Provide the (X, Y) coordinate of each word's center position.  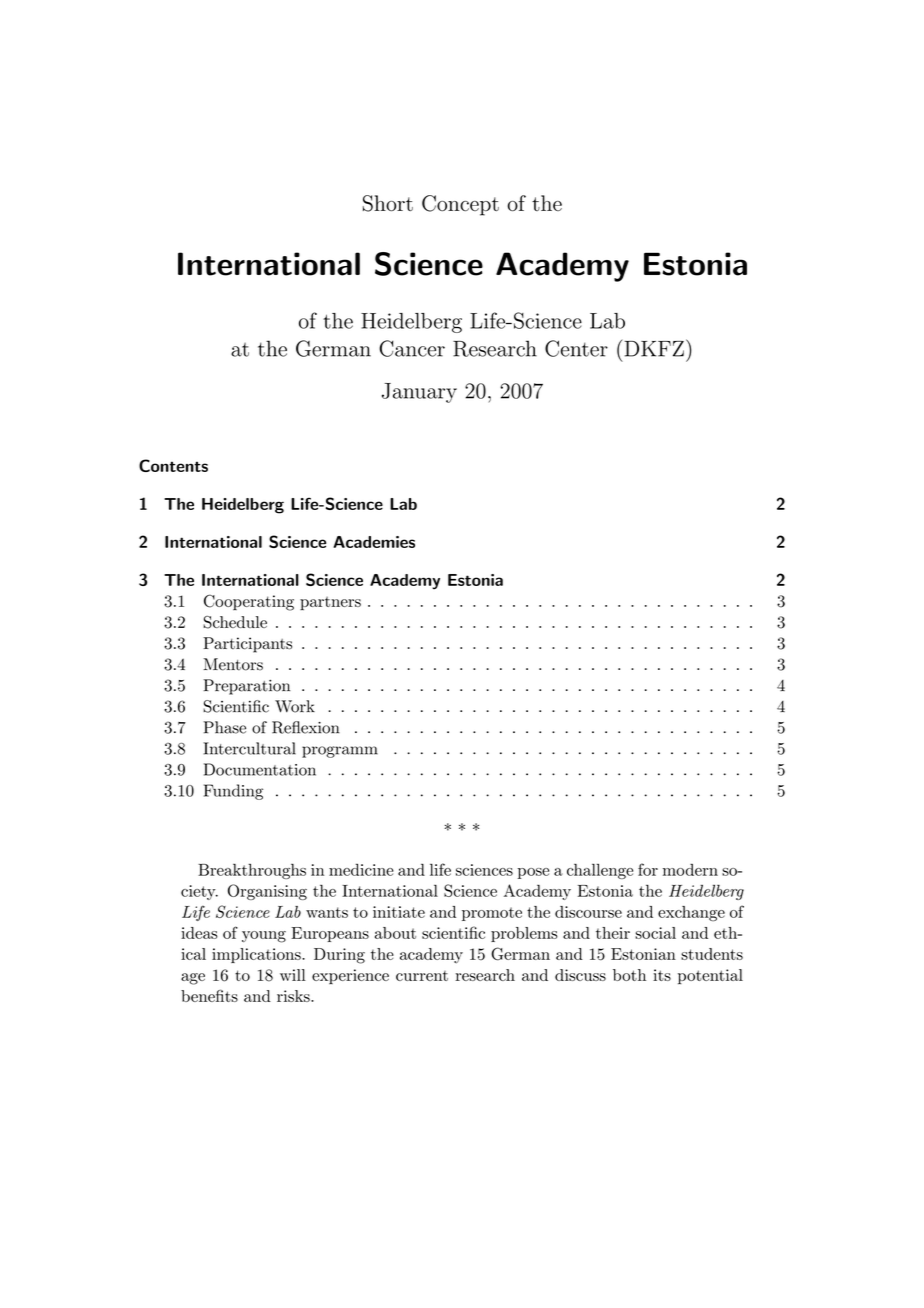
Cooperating (249, 602)
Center (576, 348)
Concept (460, 205)
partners (330, 604)
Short (388, 203)
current (422, 976)
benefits (209, 995)
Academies (374, 542)
